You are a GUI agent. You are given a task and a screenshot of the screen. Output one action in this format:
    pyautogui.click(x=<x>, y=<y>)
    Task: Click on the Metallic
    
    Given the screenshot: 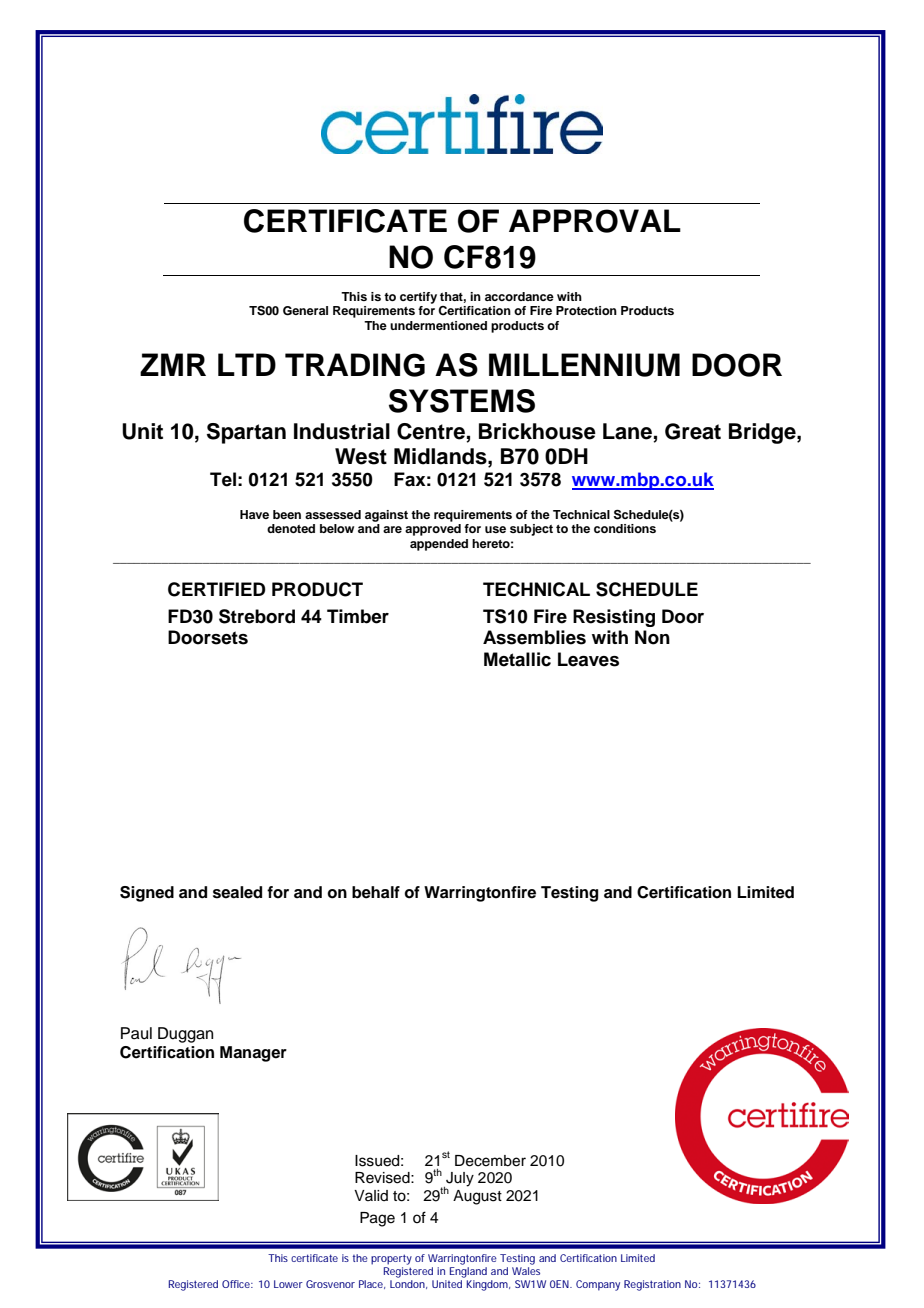 What is the action you would take?
    pyautogui.click(x=517, y=659)
